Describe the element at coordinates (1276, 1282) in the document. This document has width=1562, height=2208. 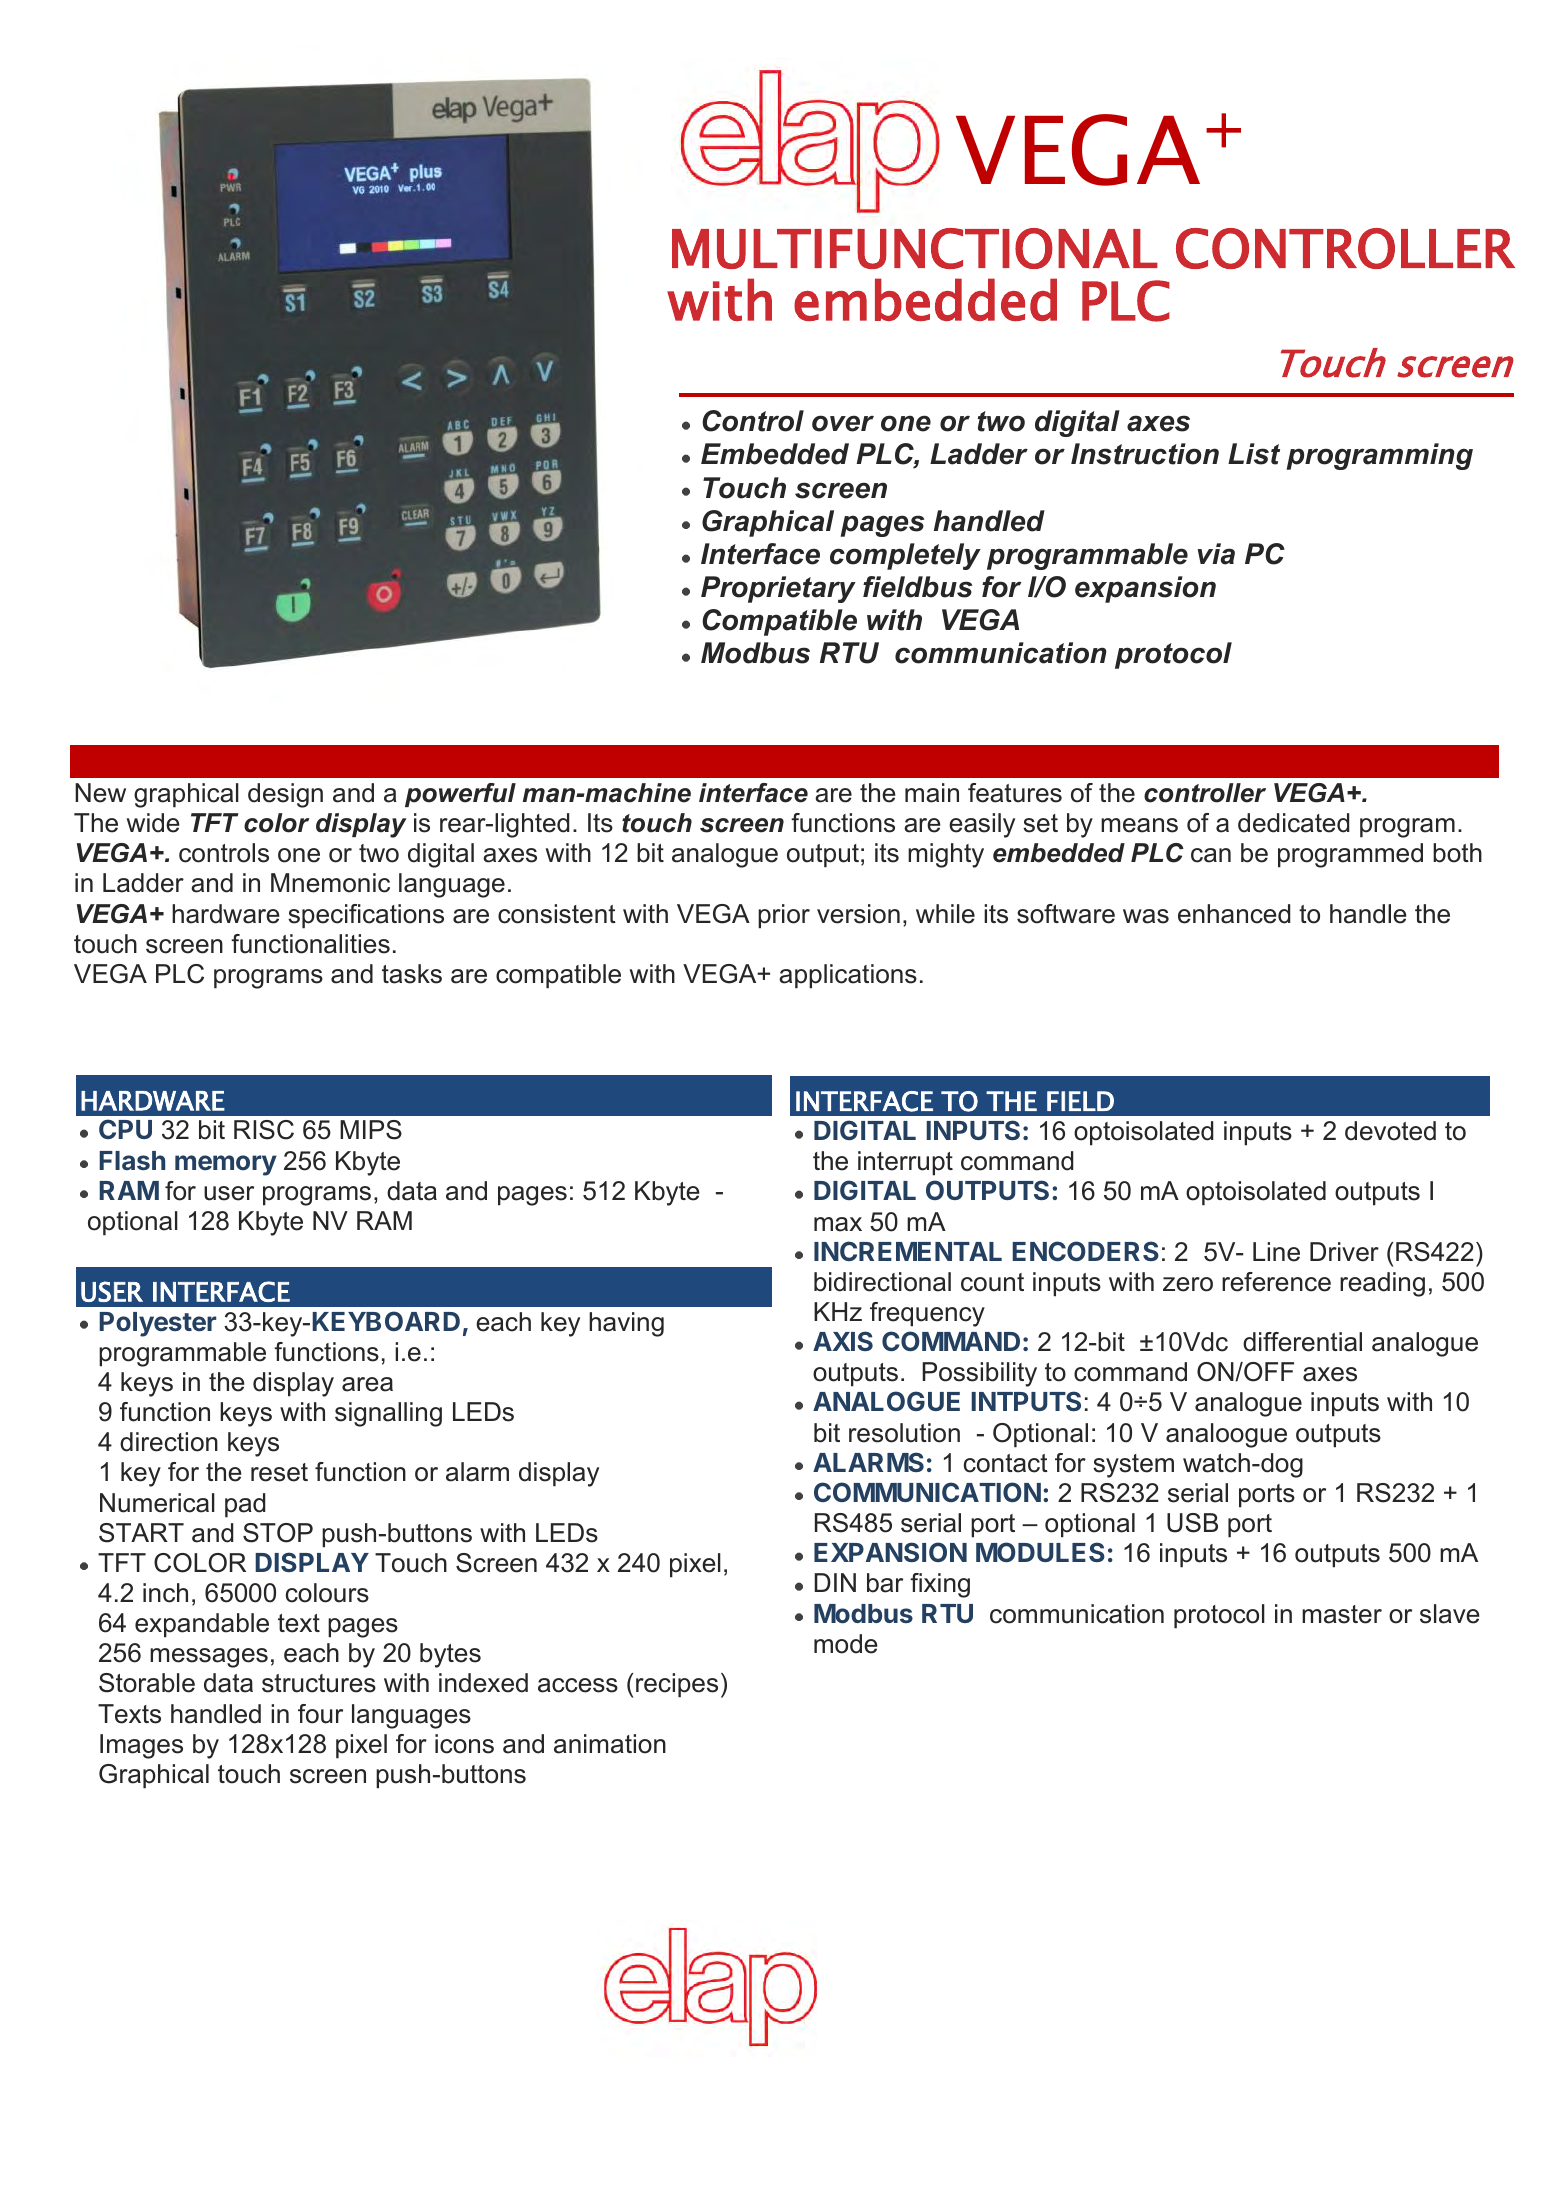
I see `reference` at that location.
